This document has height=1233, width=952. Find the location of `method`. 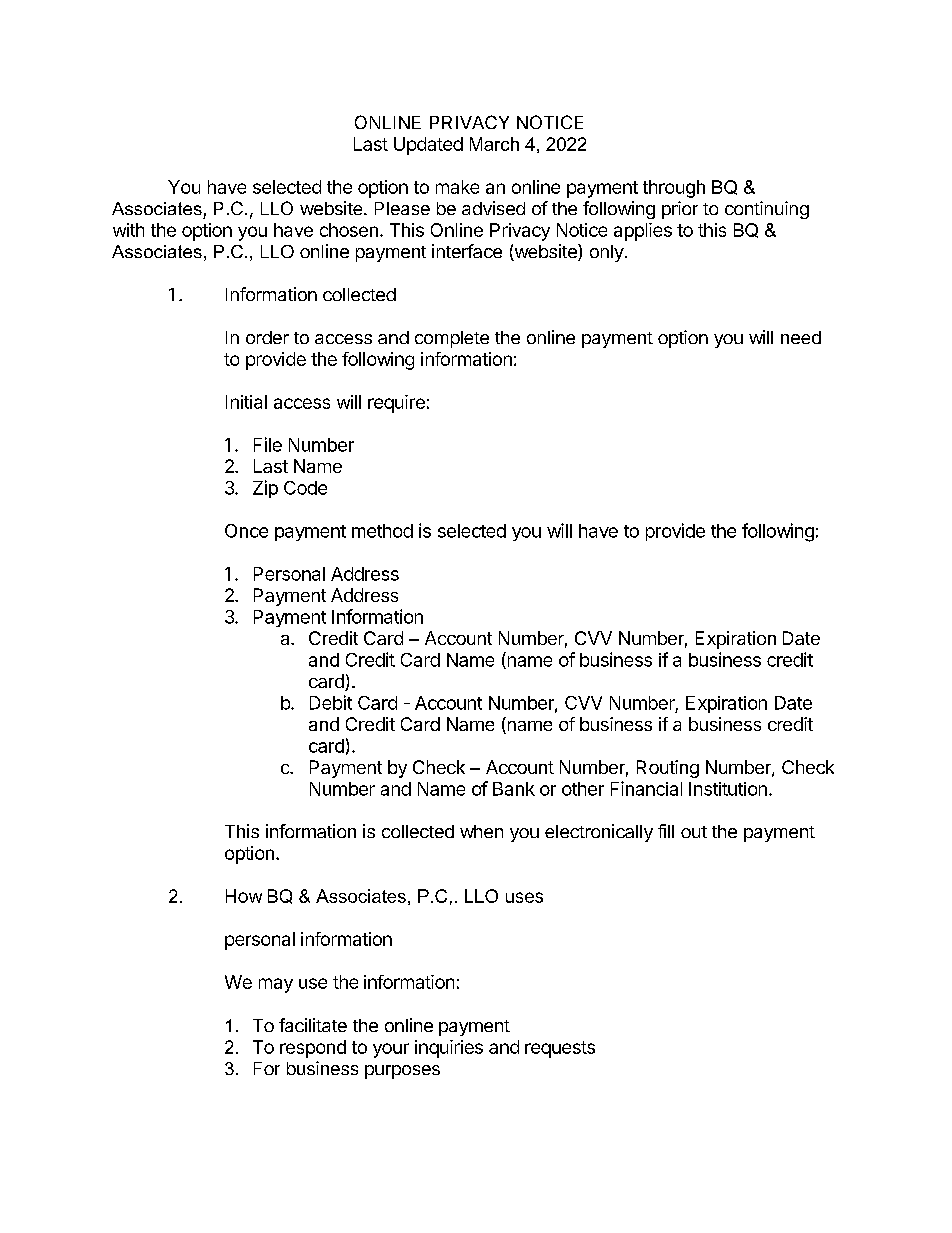

method is located at coordinates (382, 531).
